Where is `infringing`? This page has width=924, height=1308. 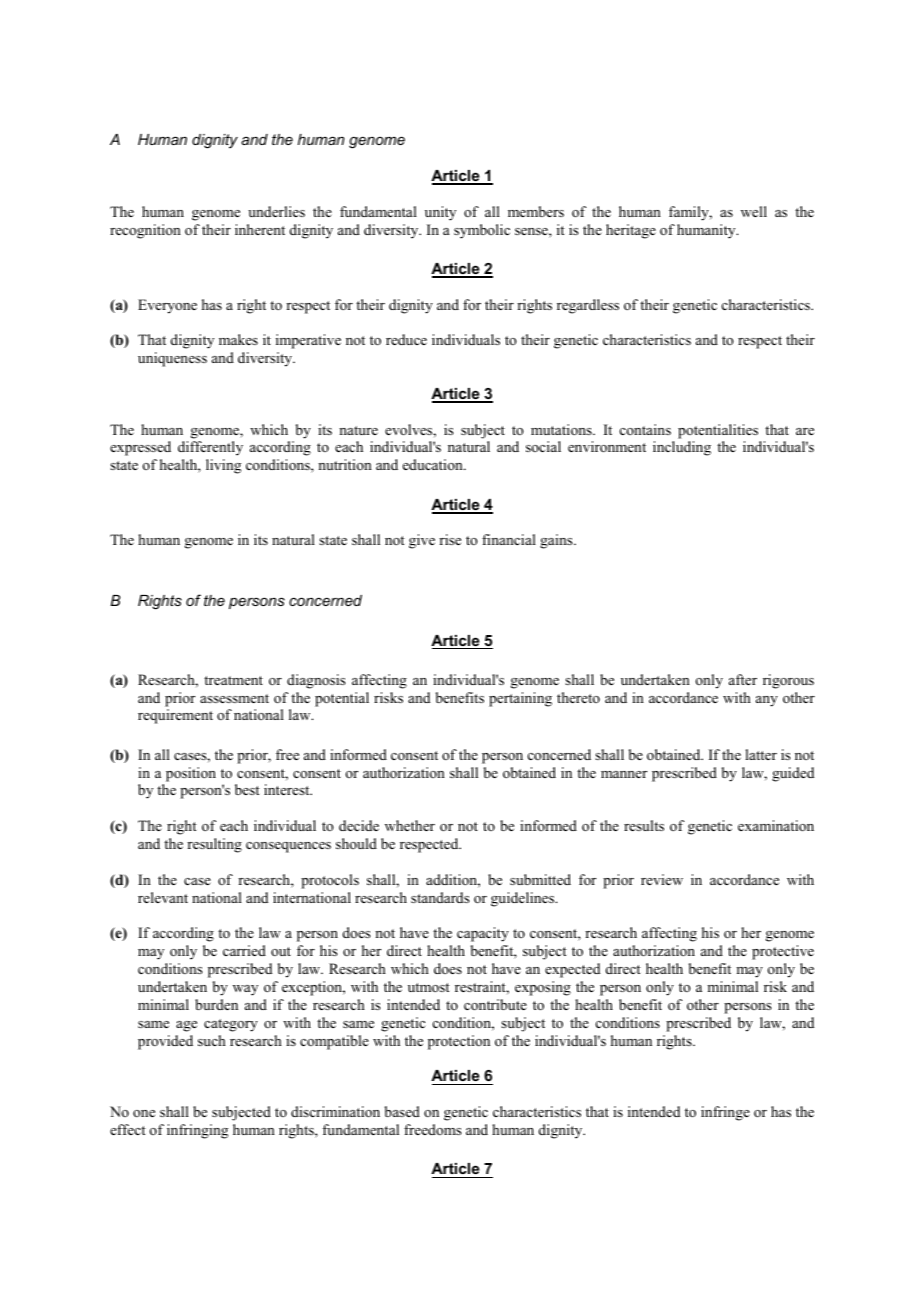
infringing is located at coordinates (197, 1131).
